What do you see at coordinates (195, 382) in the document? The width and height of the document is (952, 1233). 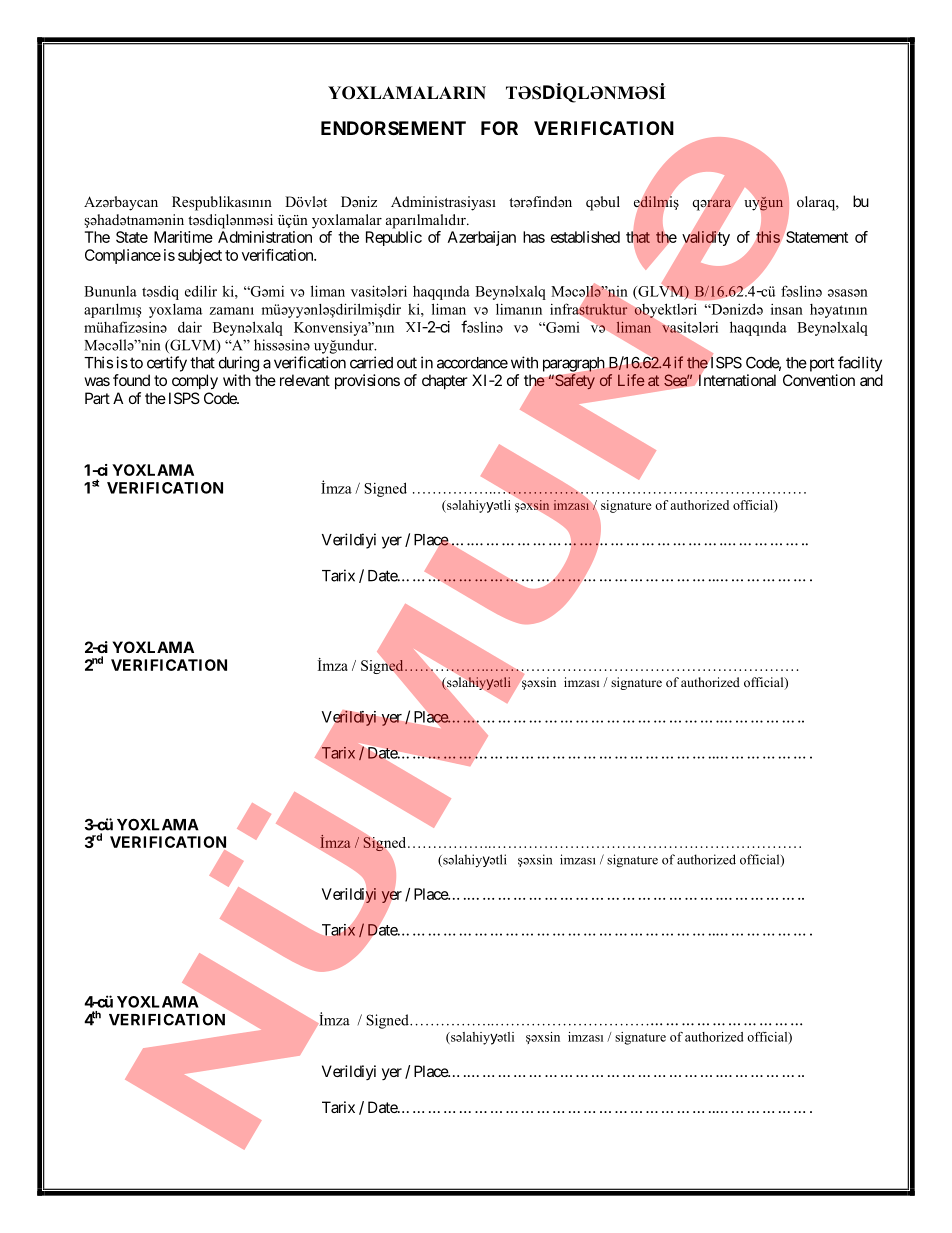 I see `comply` at bounding box center [195, 382].
